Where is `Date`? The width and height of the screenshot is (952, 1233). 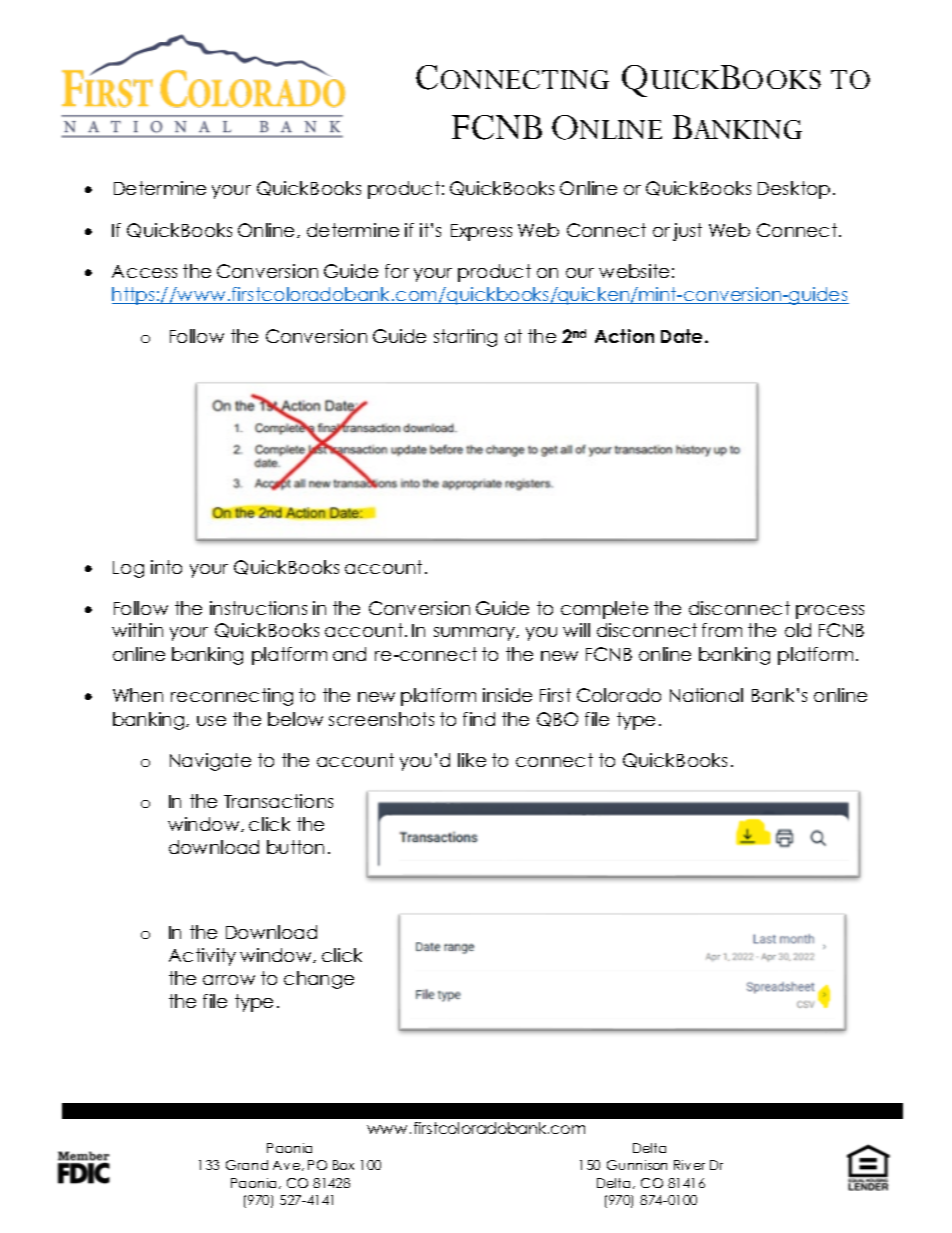 Date is located at coordinates (683, 336).
